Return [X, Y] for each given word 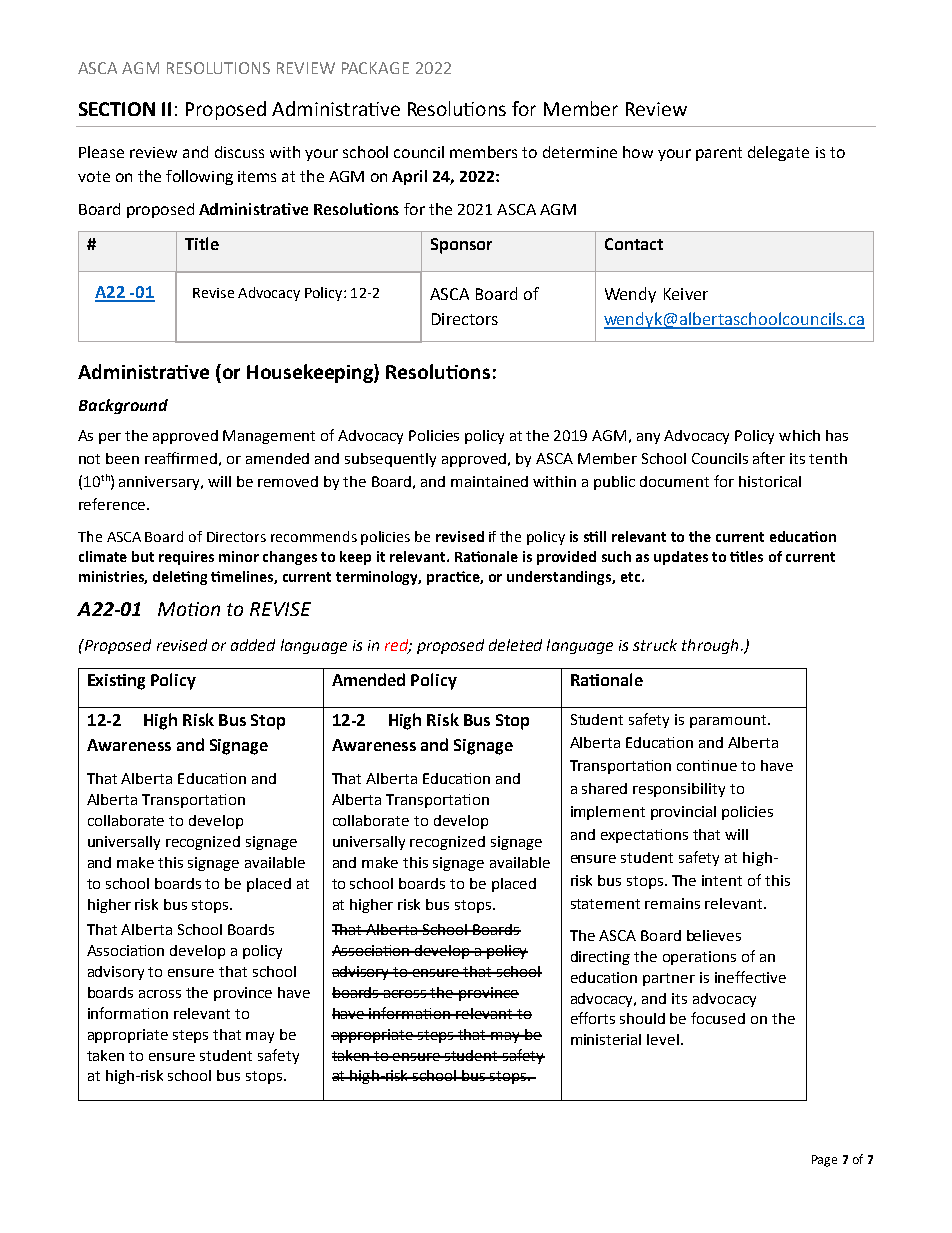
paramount [729, 721]
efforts [593, 1018]
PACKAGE [375, 68]
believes [714, 935]
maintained [489, 481]
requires [186, 558]
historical [770, 481]
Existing [116, 682]
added [253, 645]
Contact [634, 244]
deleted [515, 645]
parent [719, 154]
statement [605, 904]
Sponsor [461, 246]
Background [123, 406]
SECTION [117, 109]
